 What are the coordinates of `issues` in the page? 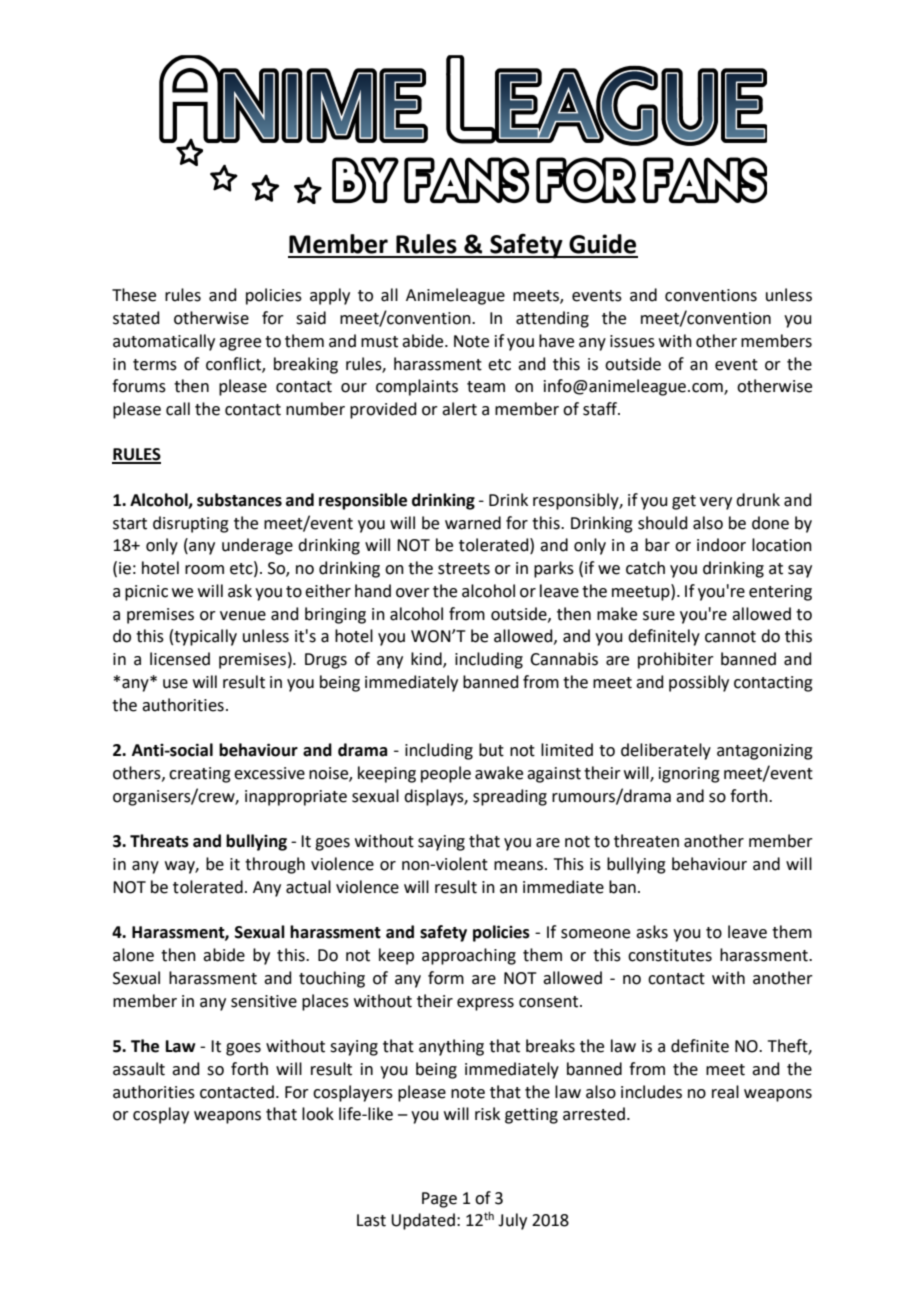 It's located at (632, 341).
